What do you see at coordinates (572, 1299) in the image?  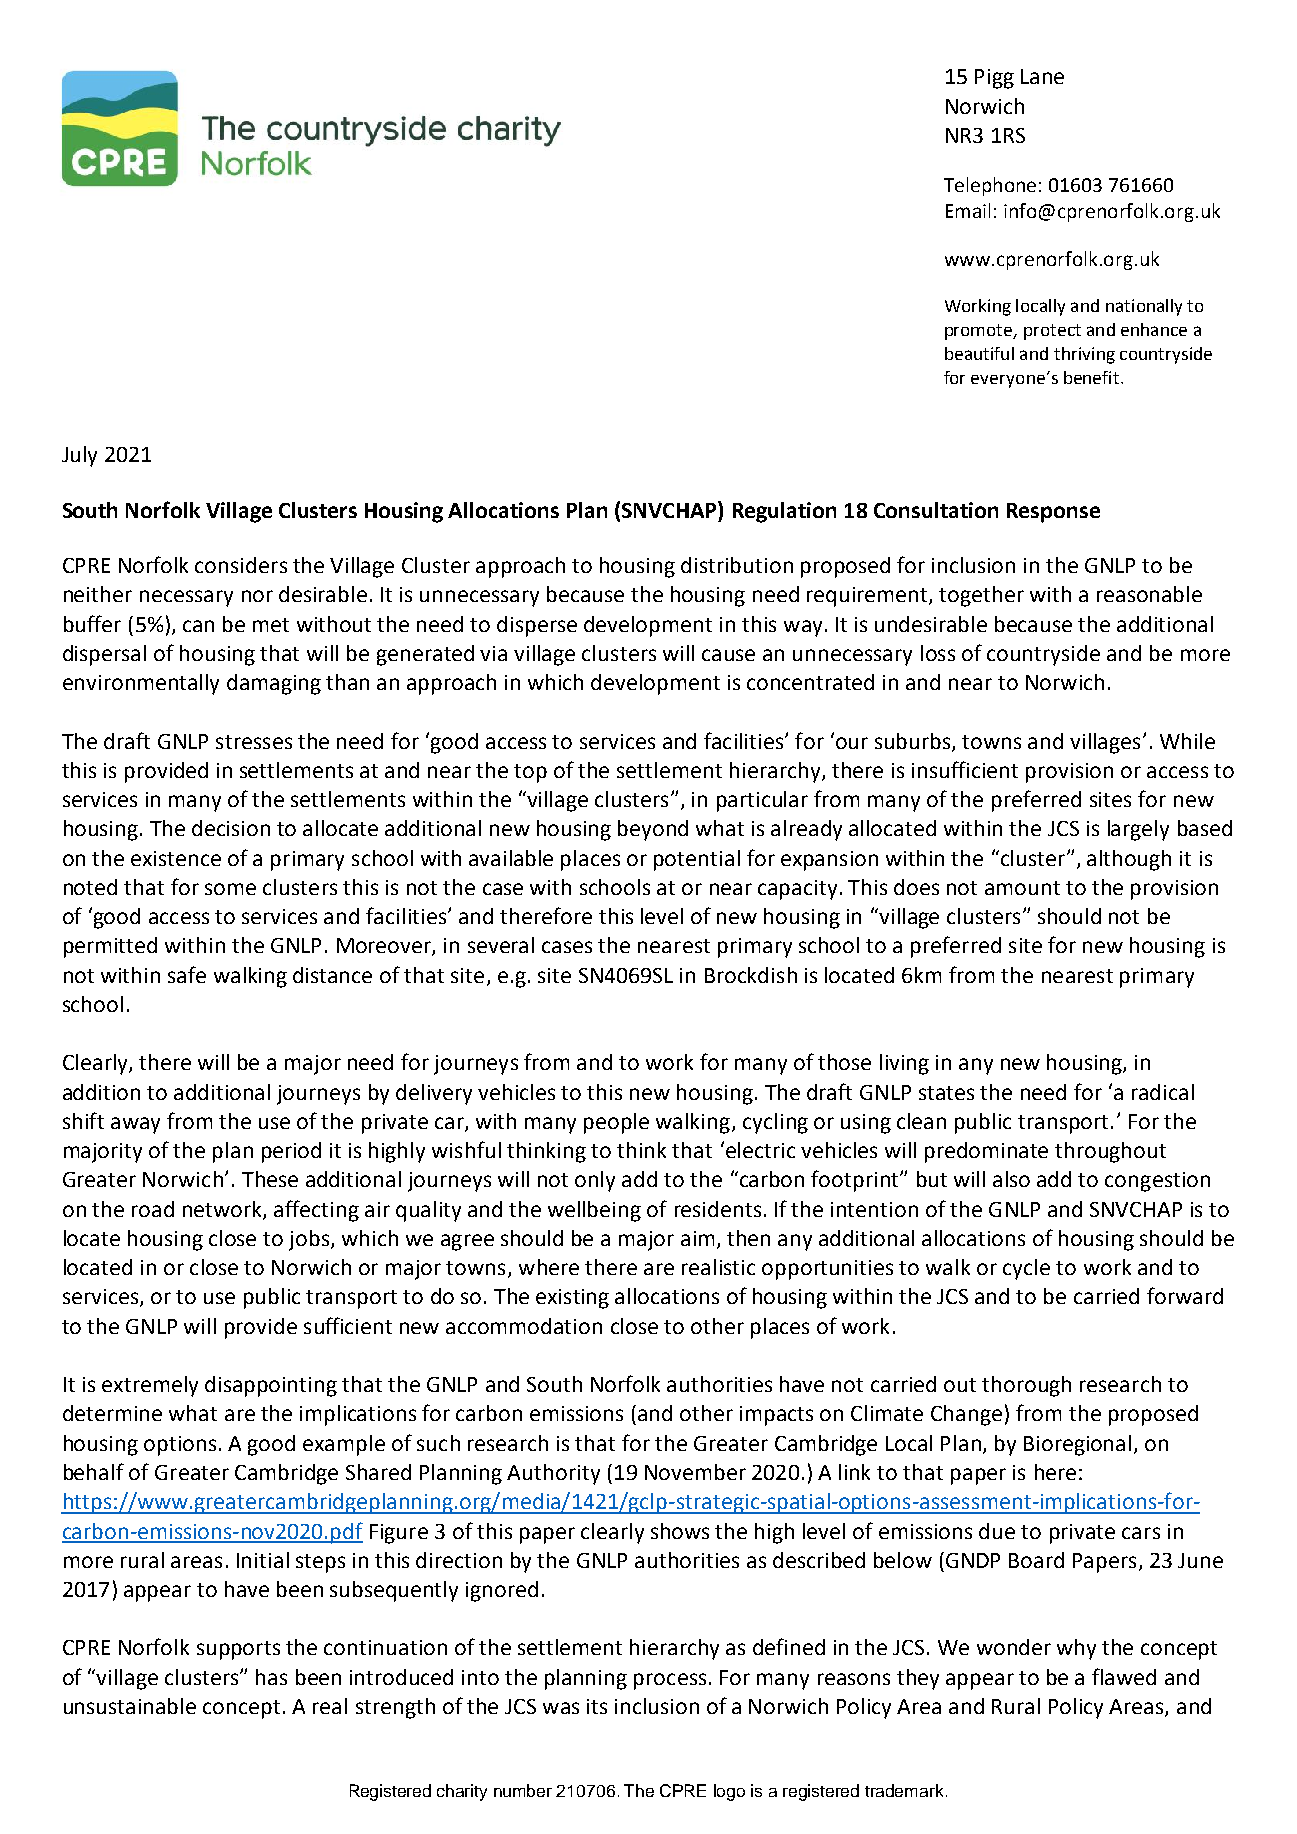 I see `existing` at bounding box center [572, 1299].
